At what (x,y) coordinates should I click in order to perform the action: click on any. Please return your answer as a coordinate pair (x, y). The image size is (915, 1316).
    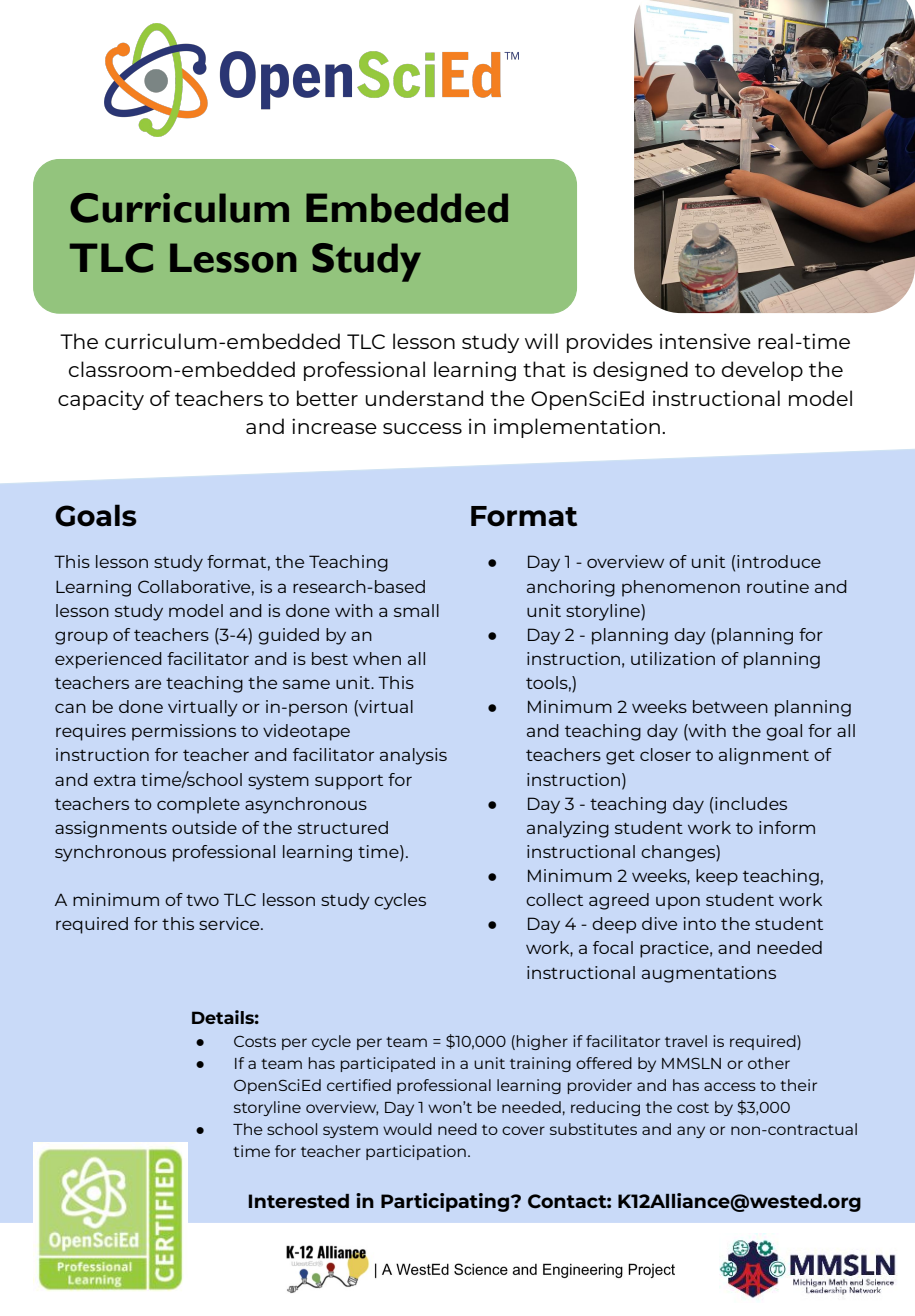
    Looking at the image, I should click on (691, 1132).
